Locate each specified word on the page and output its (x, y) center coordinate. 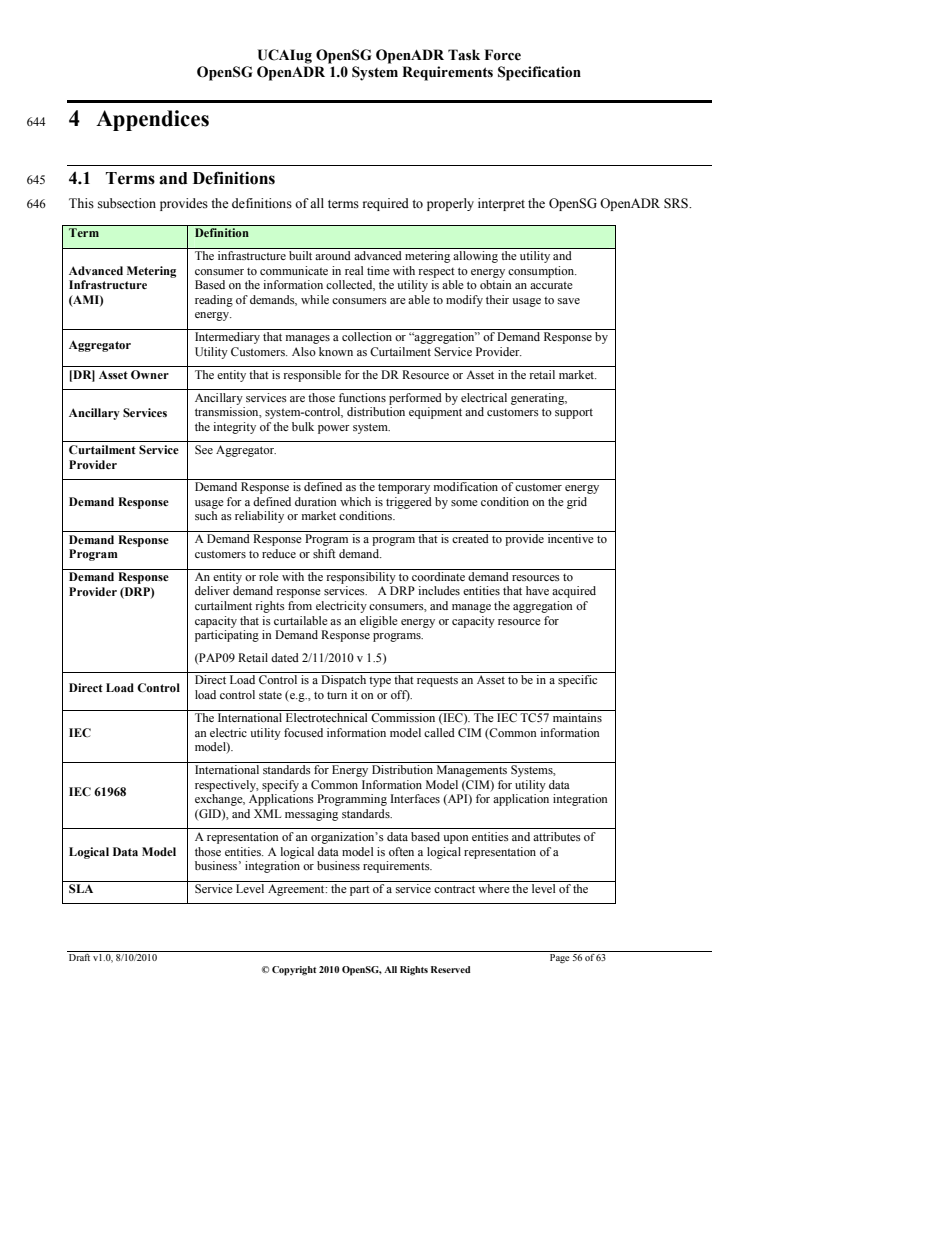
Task (464, 55)
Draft (79, 957)
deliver (212, 590)
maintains (577, 717)
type (380, 682)
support (574, 414)
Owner (150, 375)
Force (503, 55)
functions (362, 397)
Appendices (152, 120)
